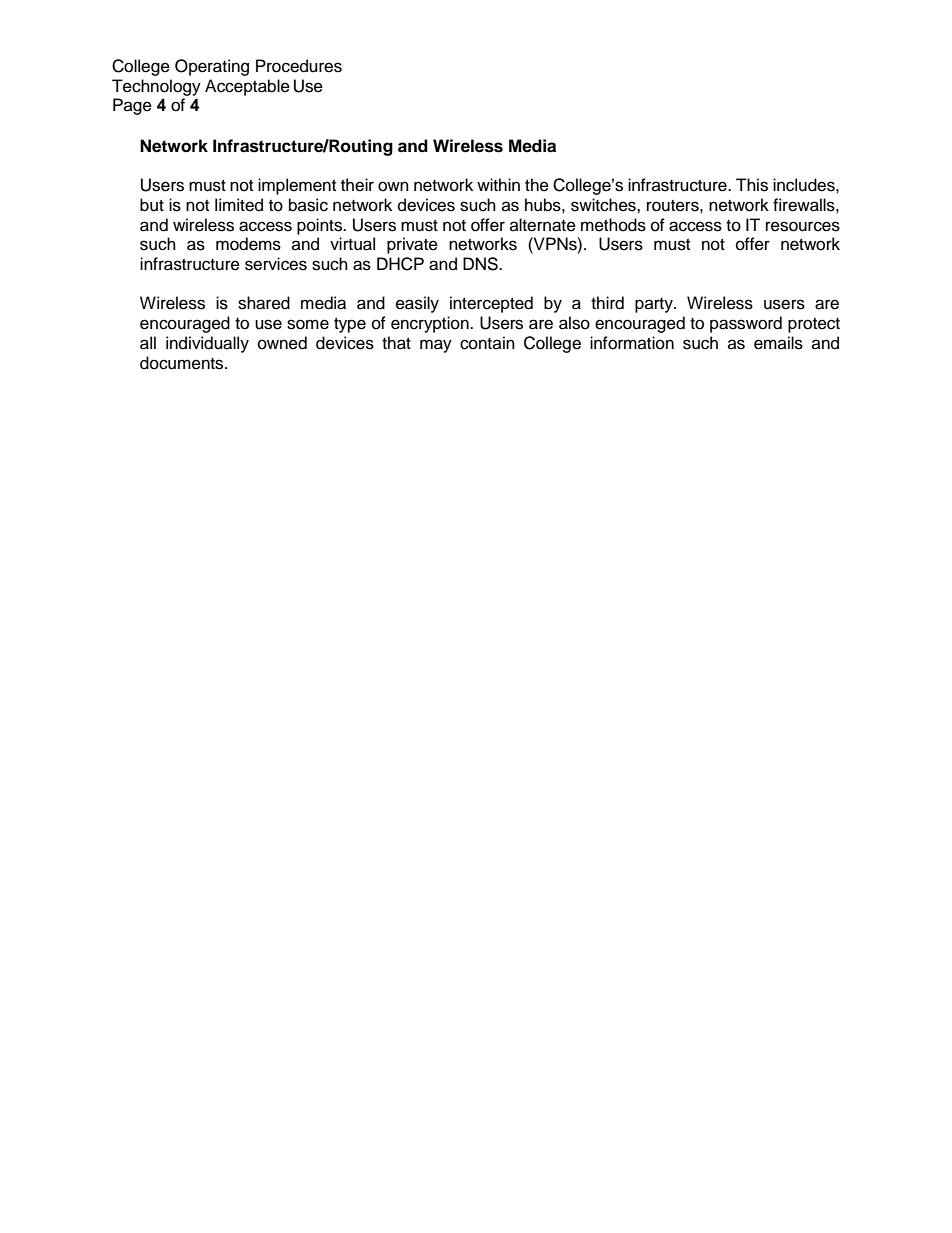  What do you see at coordinates (239, 205) in the screenshot?
I see `limited` at bounding box center [239, 205].
